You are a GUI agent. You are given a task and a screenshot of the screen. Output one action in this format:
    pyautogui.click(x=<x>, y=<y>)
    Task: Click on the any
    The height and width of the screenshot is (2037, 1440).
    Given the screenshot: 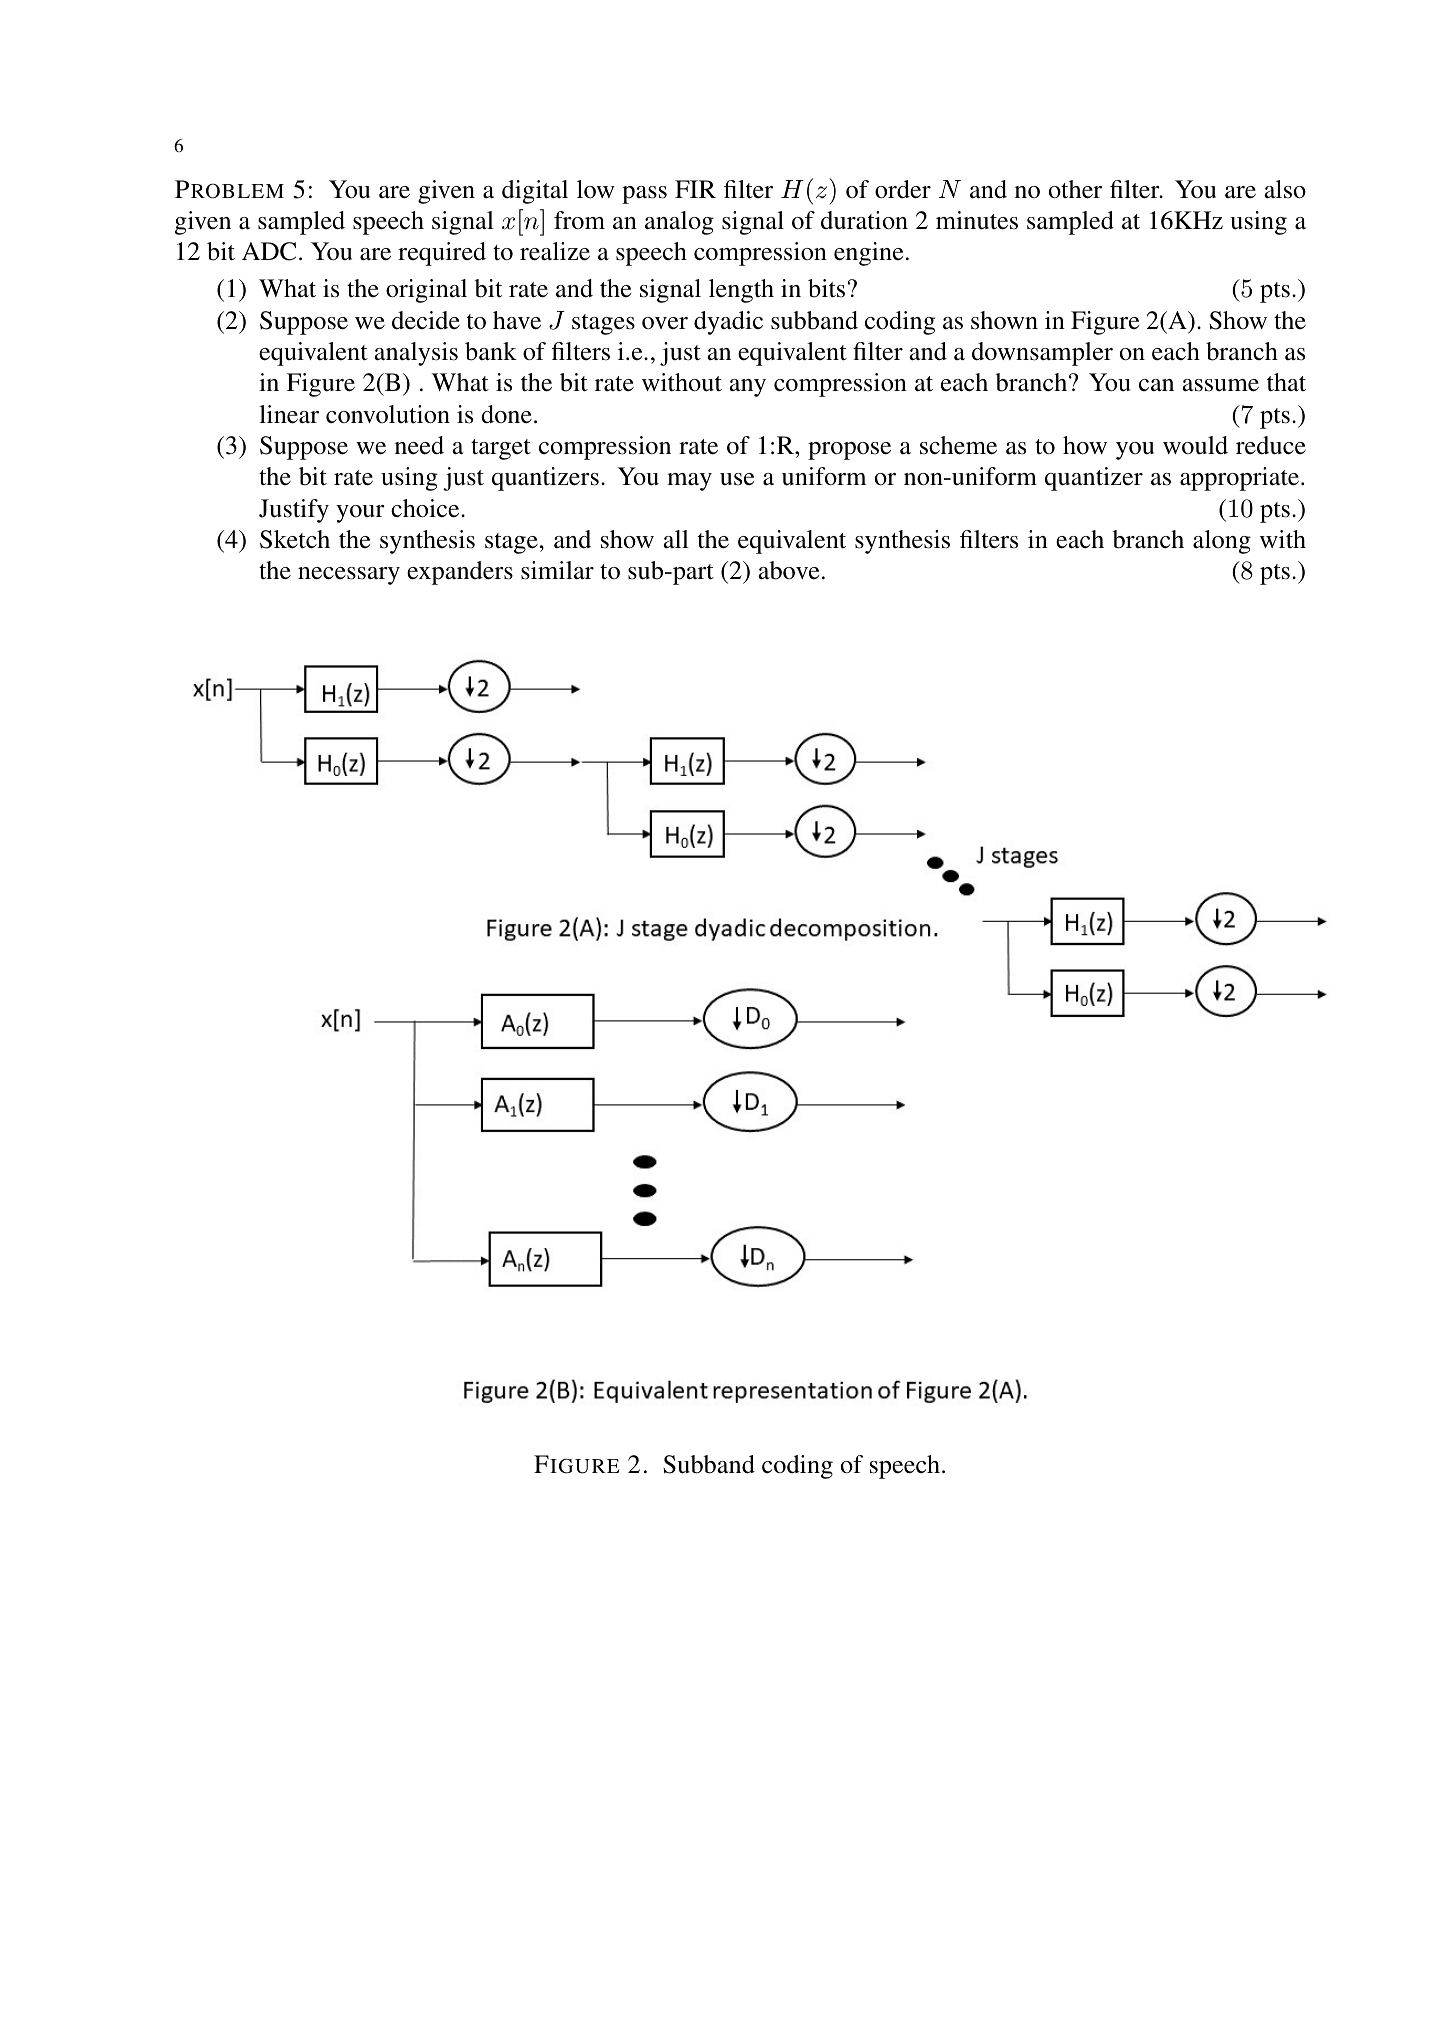 What is the action you would take?
    pyautogui.click(x=747, y=388)
